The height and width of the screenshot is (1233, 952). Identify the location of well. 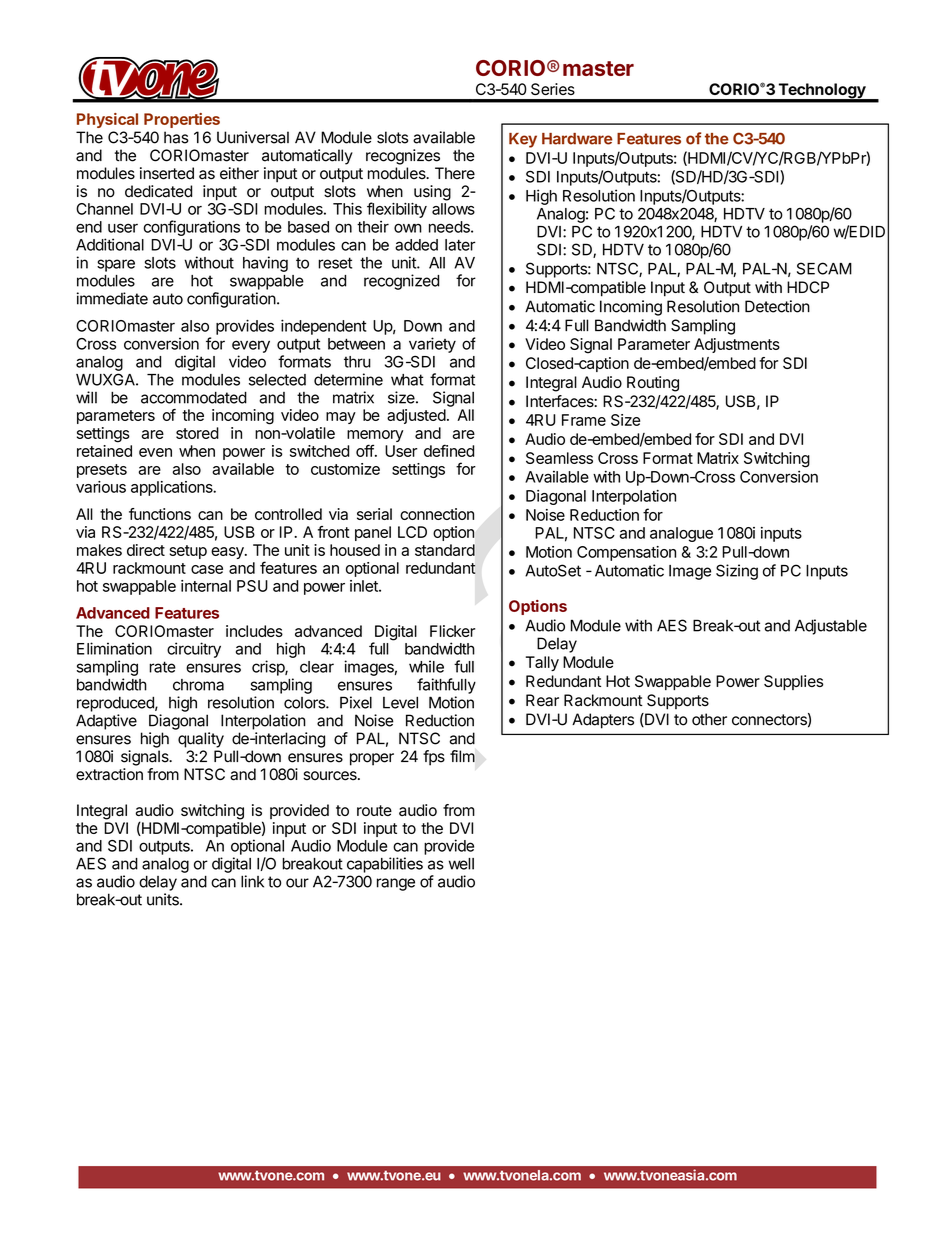
(461, 864).
